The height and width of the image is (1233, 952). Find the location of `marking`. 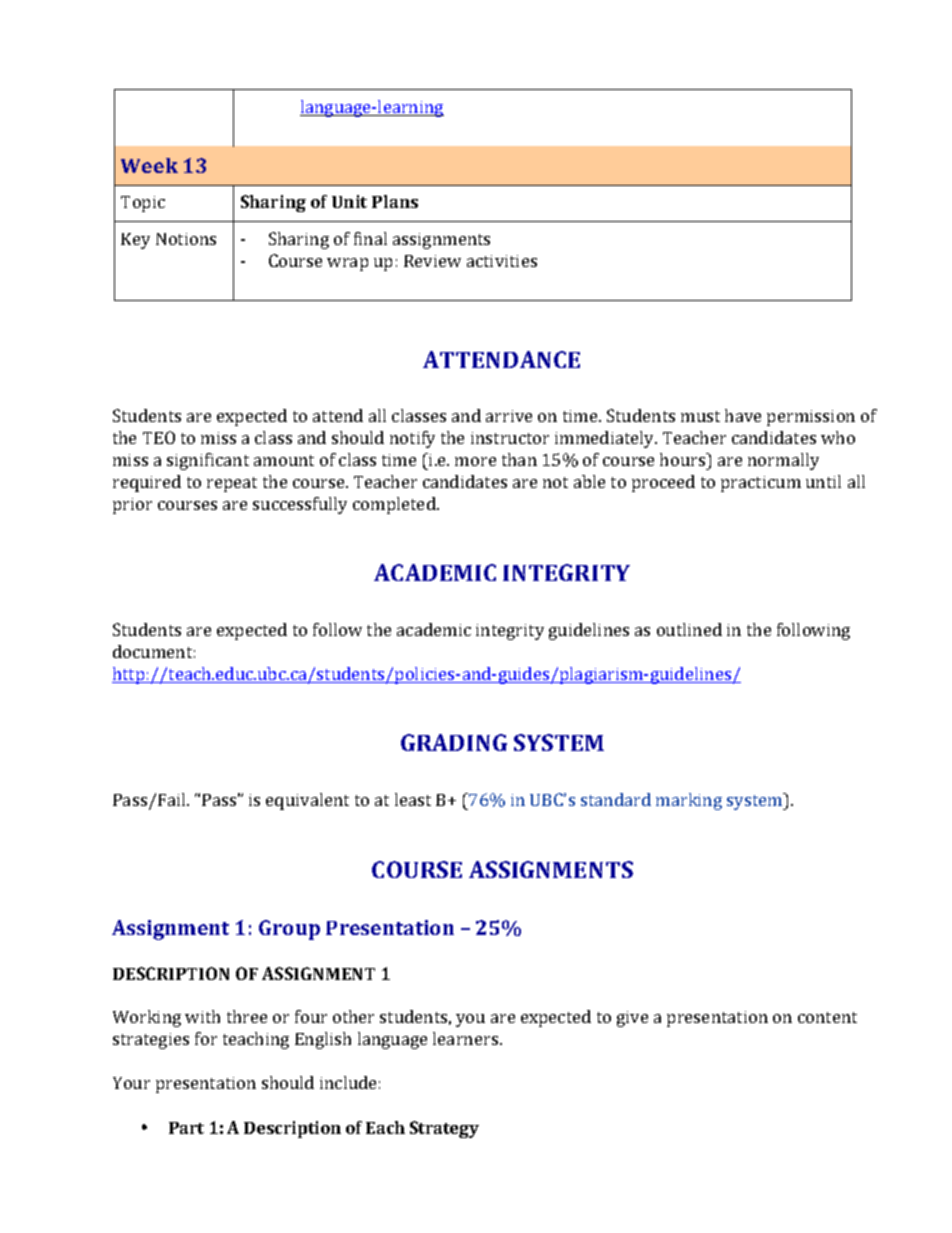

marking is located at coordinates (689, 801).
